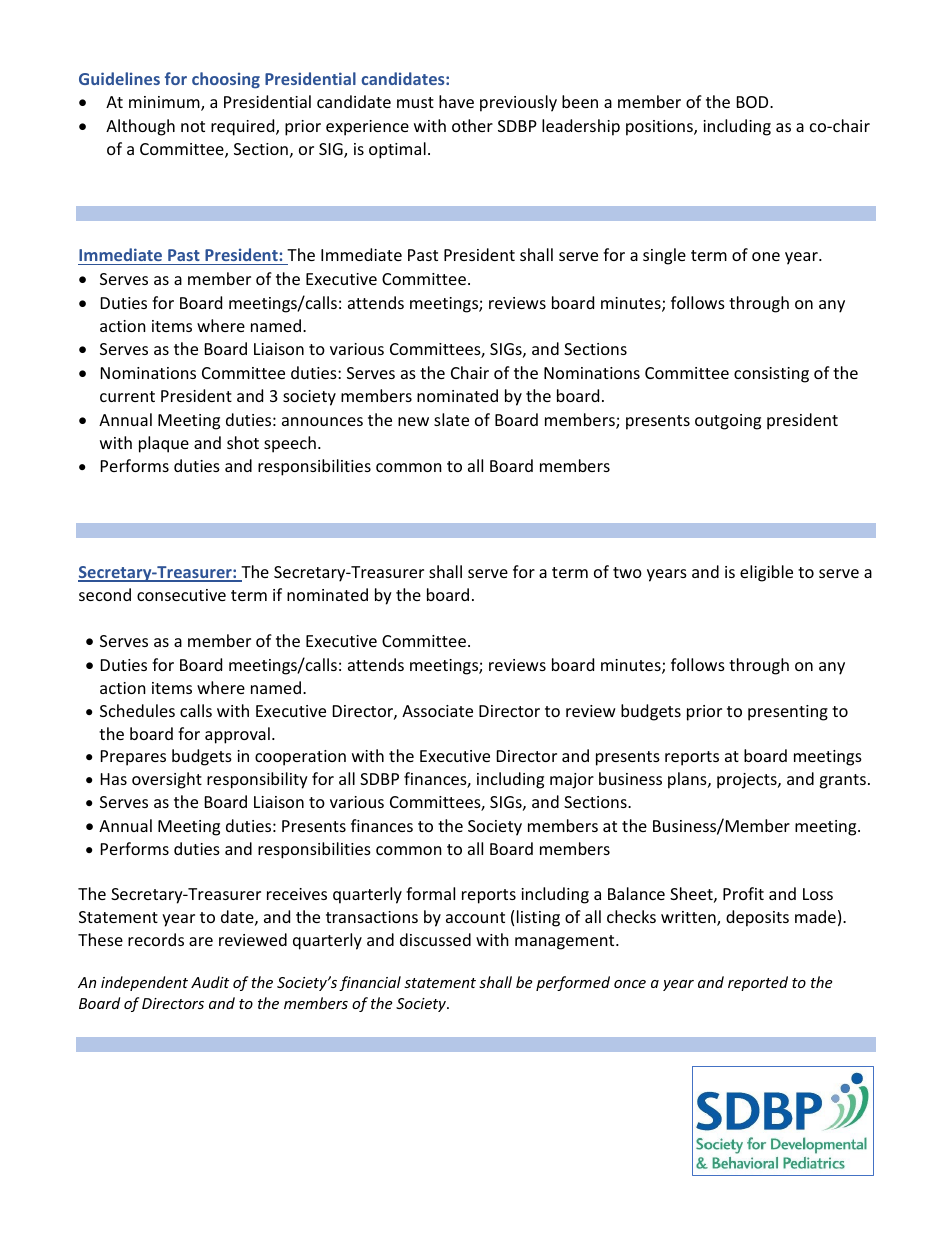  What do you see at coordinates (165, 103) in the screenshot?
I see `minimum` at bounding box center [165, 103].
